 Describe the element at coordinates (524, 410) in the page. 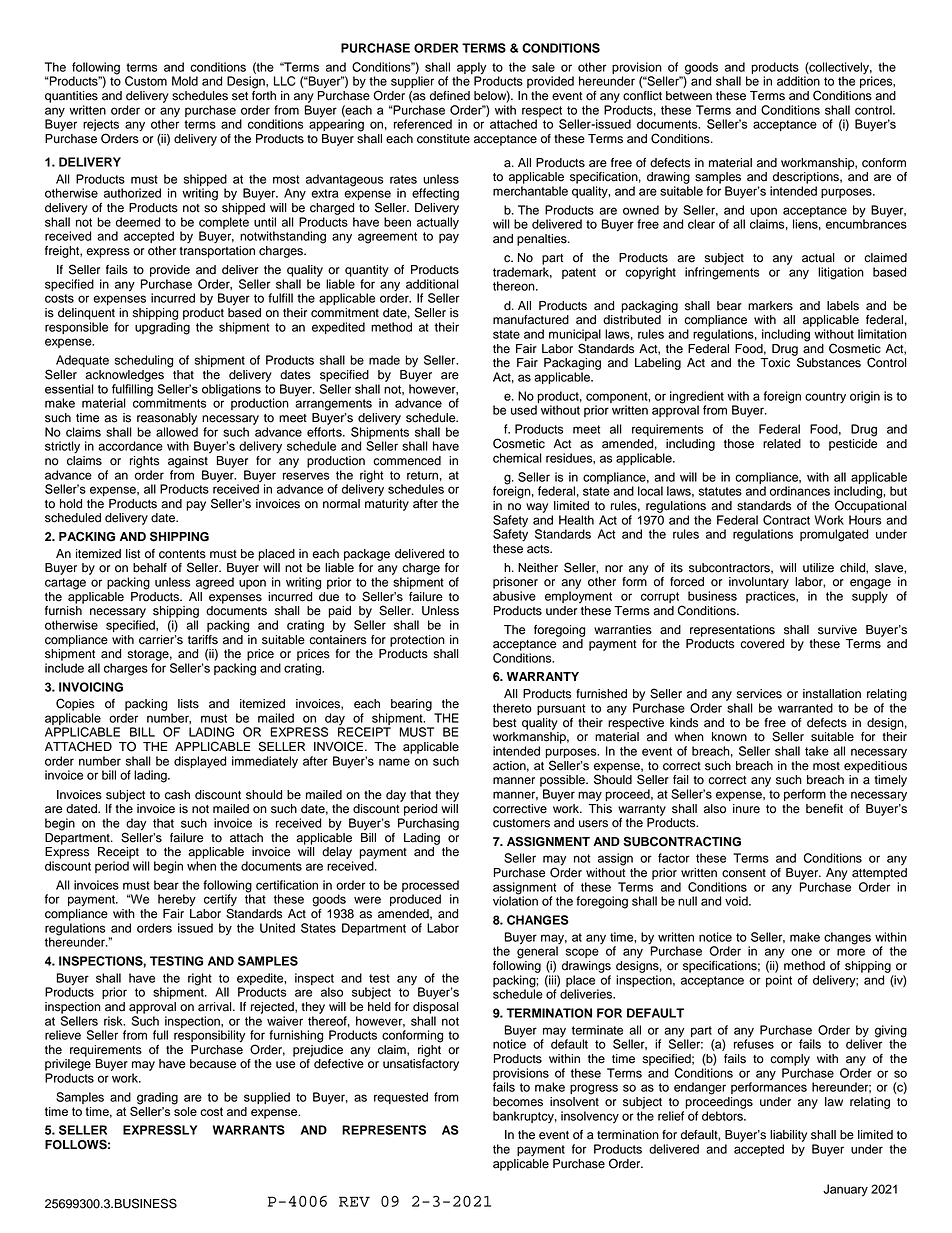

I see `used` at that location.
